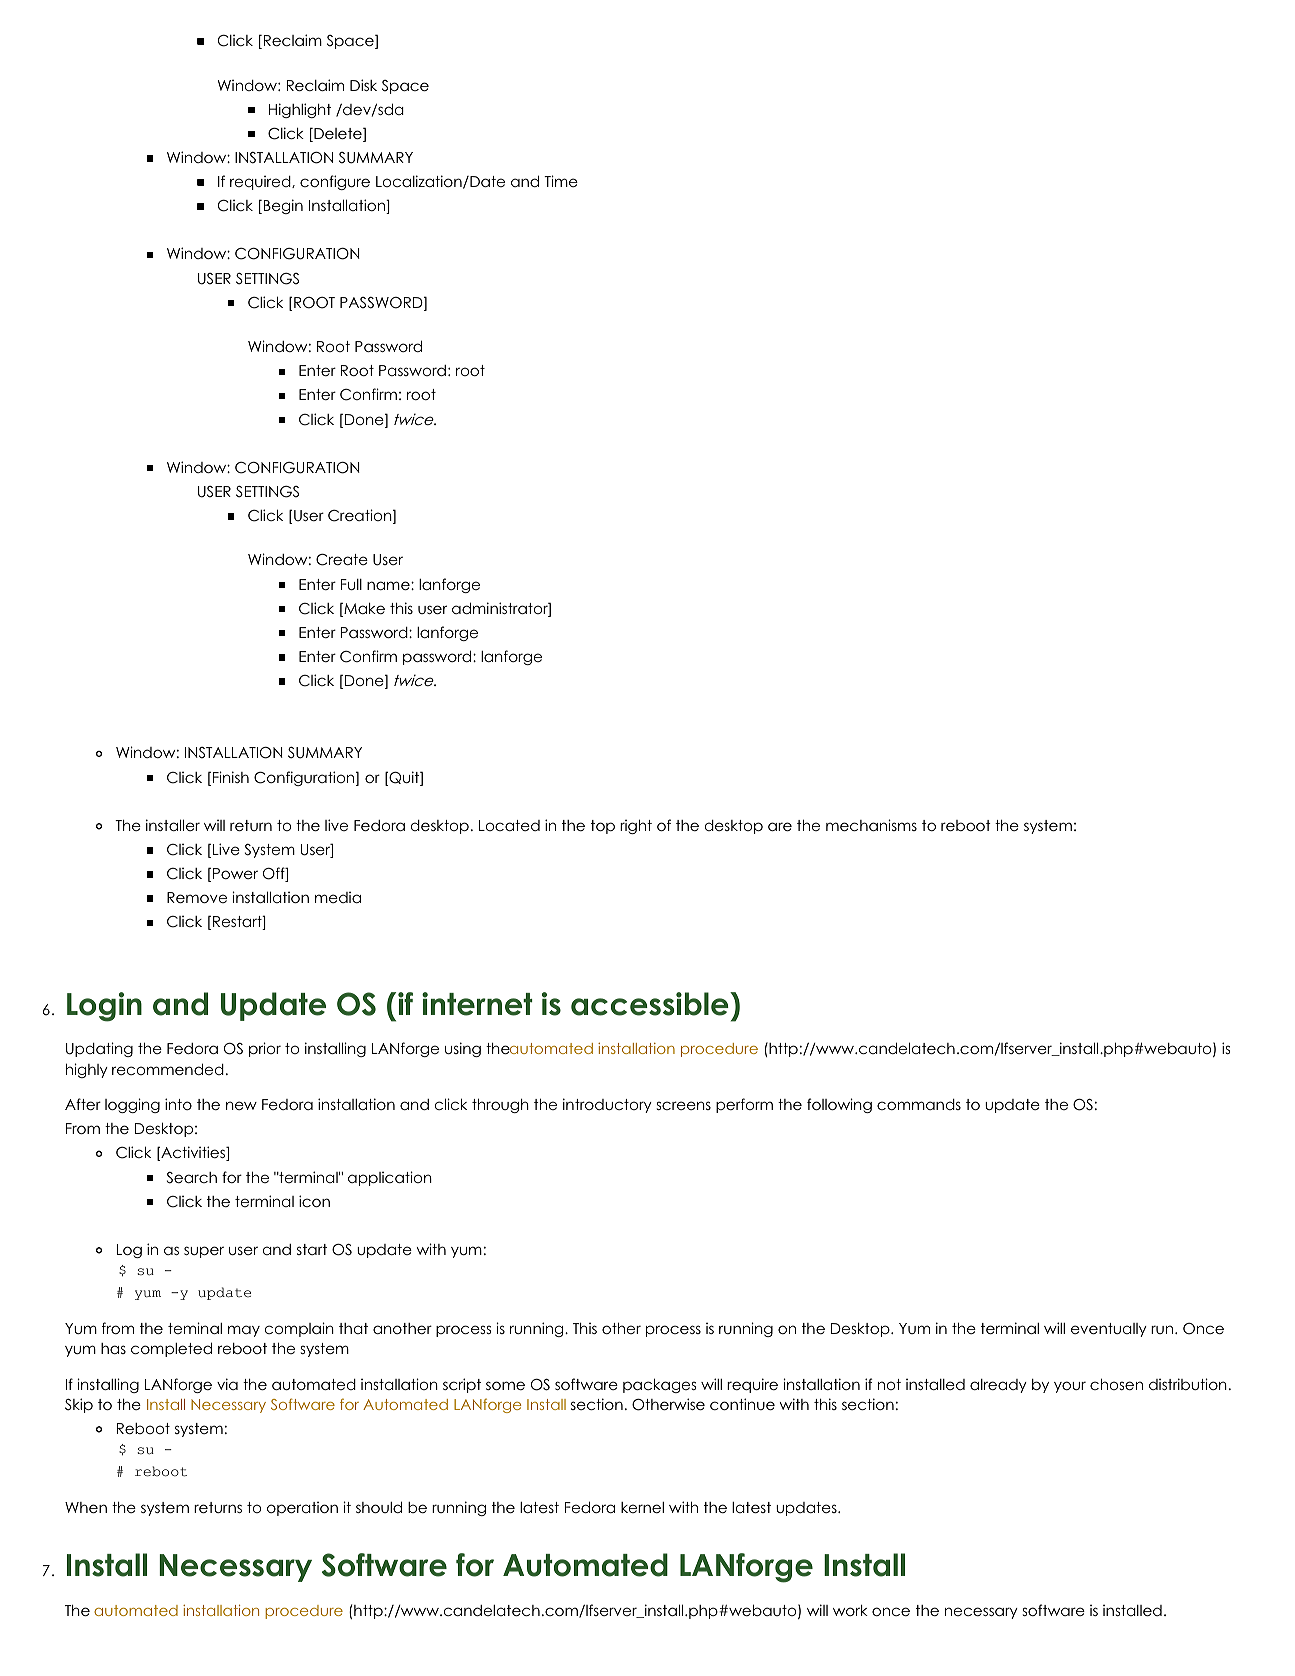 The height and width of the document is (1676, 1295). I want to click on kernel, so click(642, 1507).
